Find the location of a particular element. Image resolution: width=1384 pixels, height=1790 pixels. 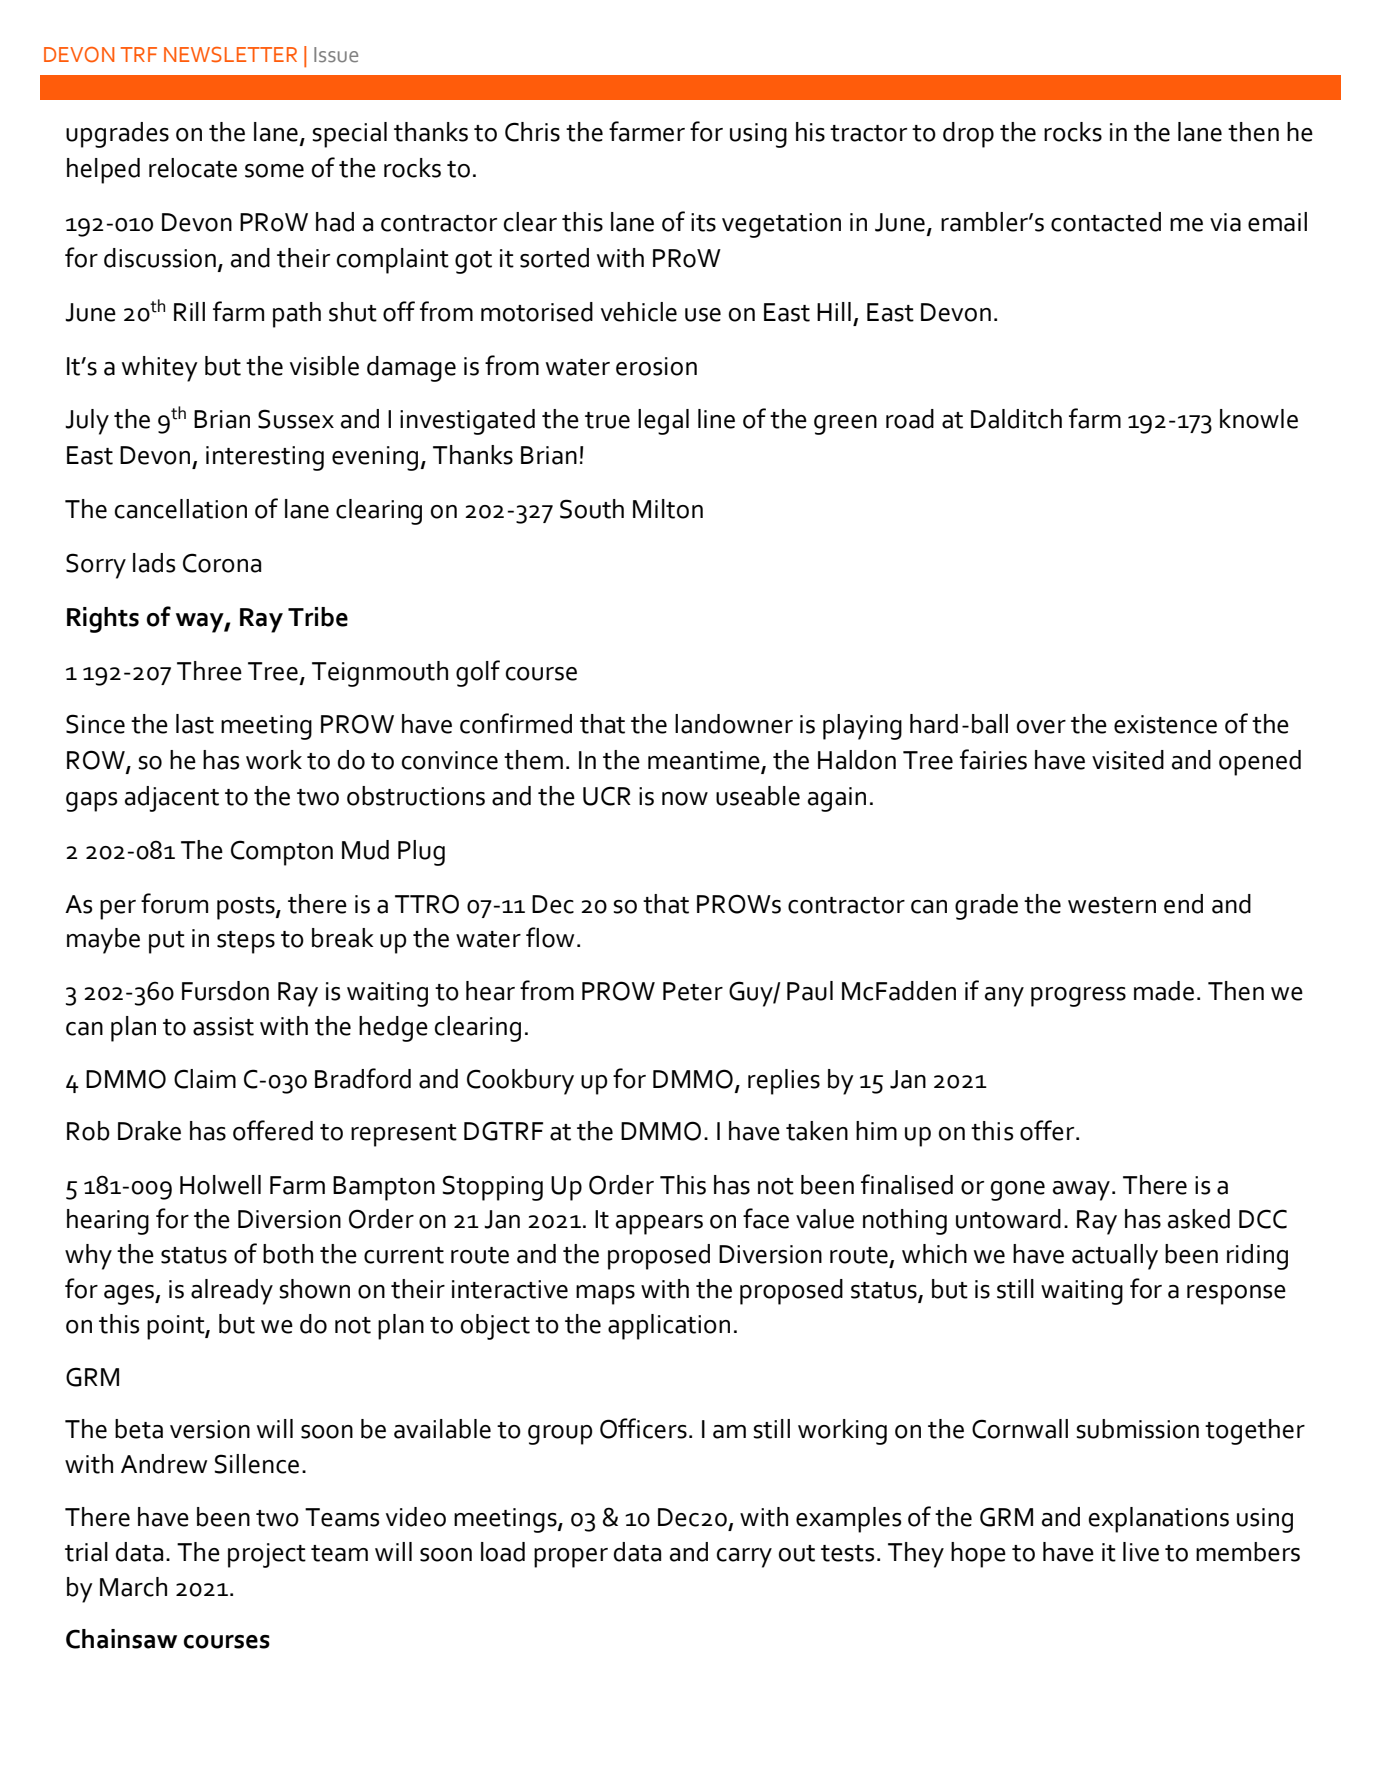

UCR is located at coordinates (607, 796).
